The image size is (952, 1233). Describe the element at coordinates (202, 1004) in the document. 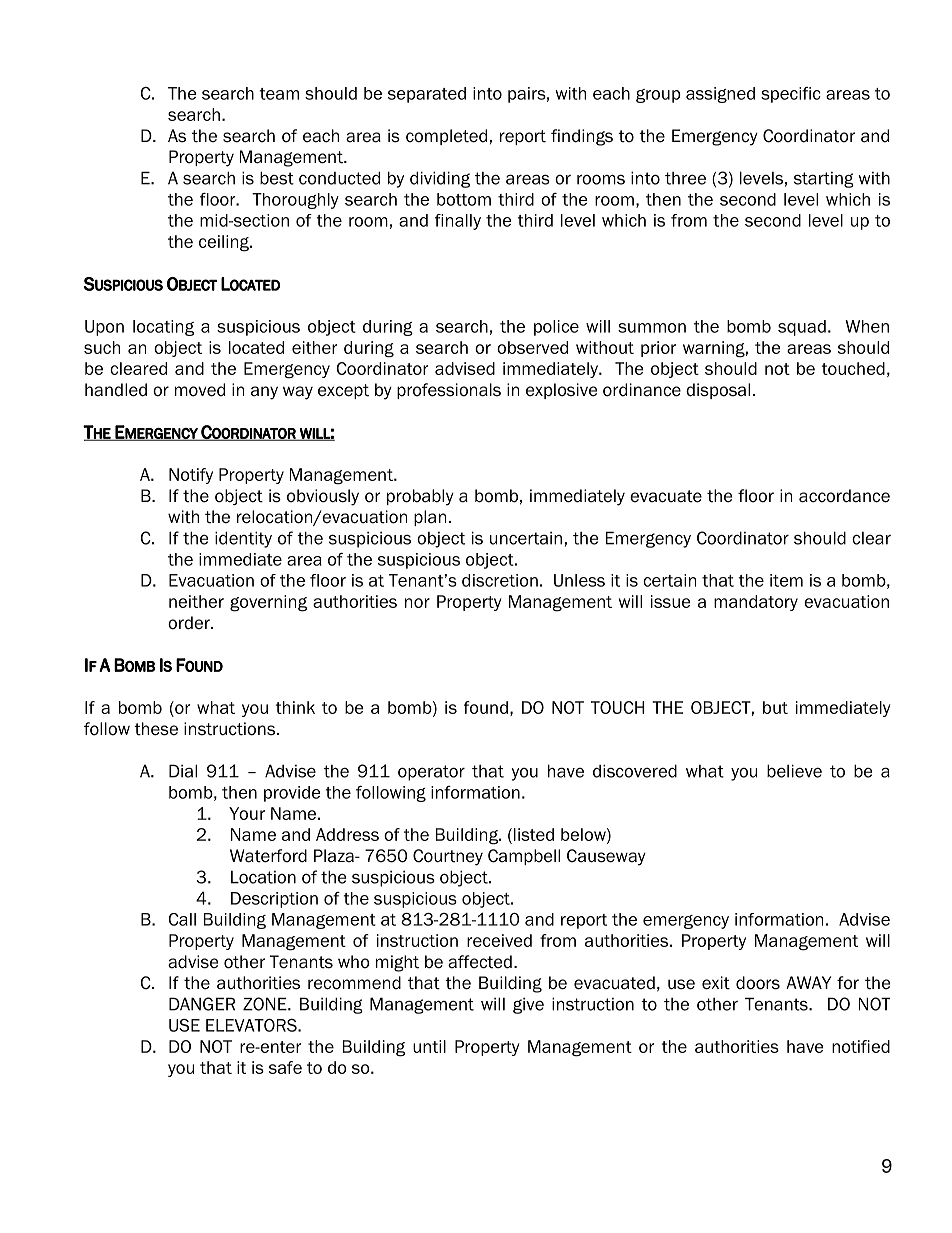

I see `DANGER` at that location.
